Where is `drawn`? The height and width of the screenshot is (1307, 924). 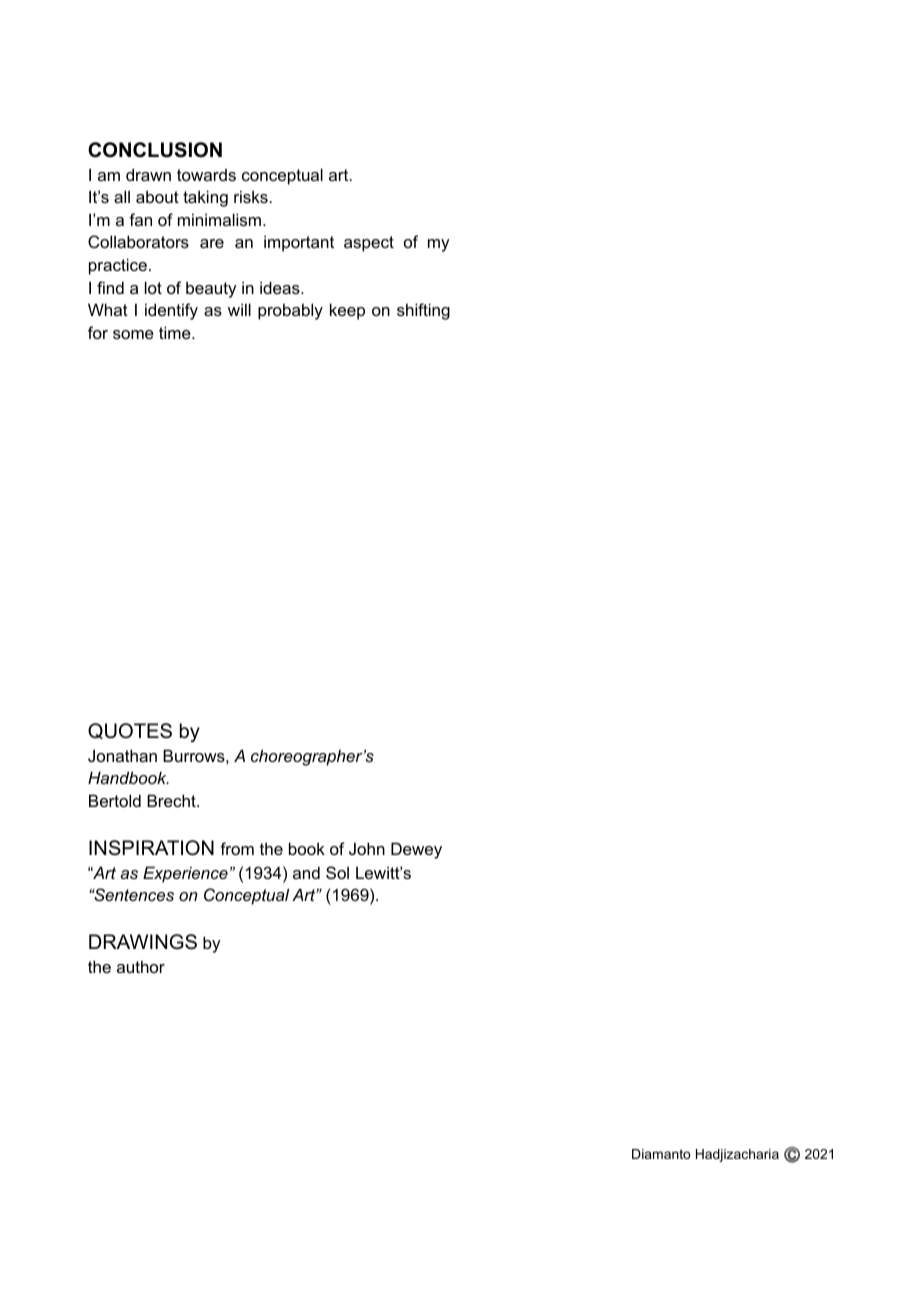 drawn is located at coordinates (148, 174).
